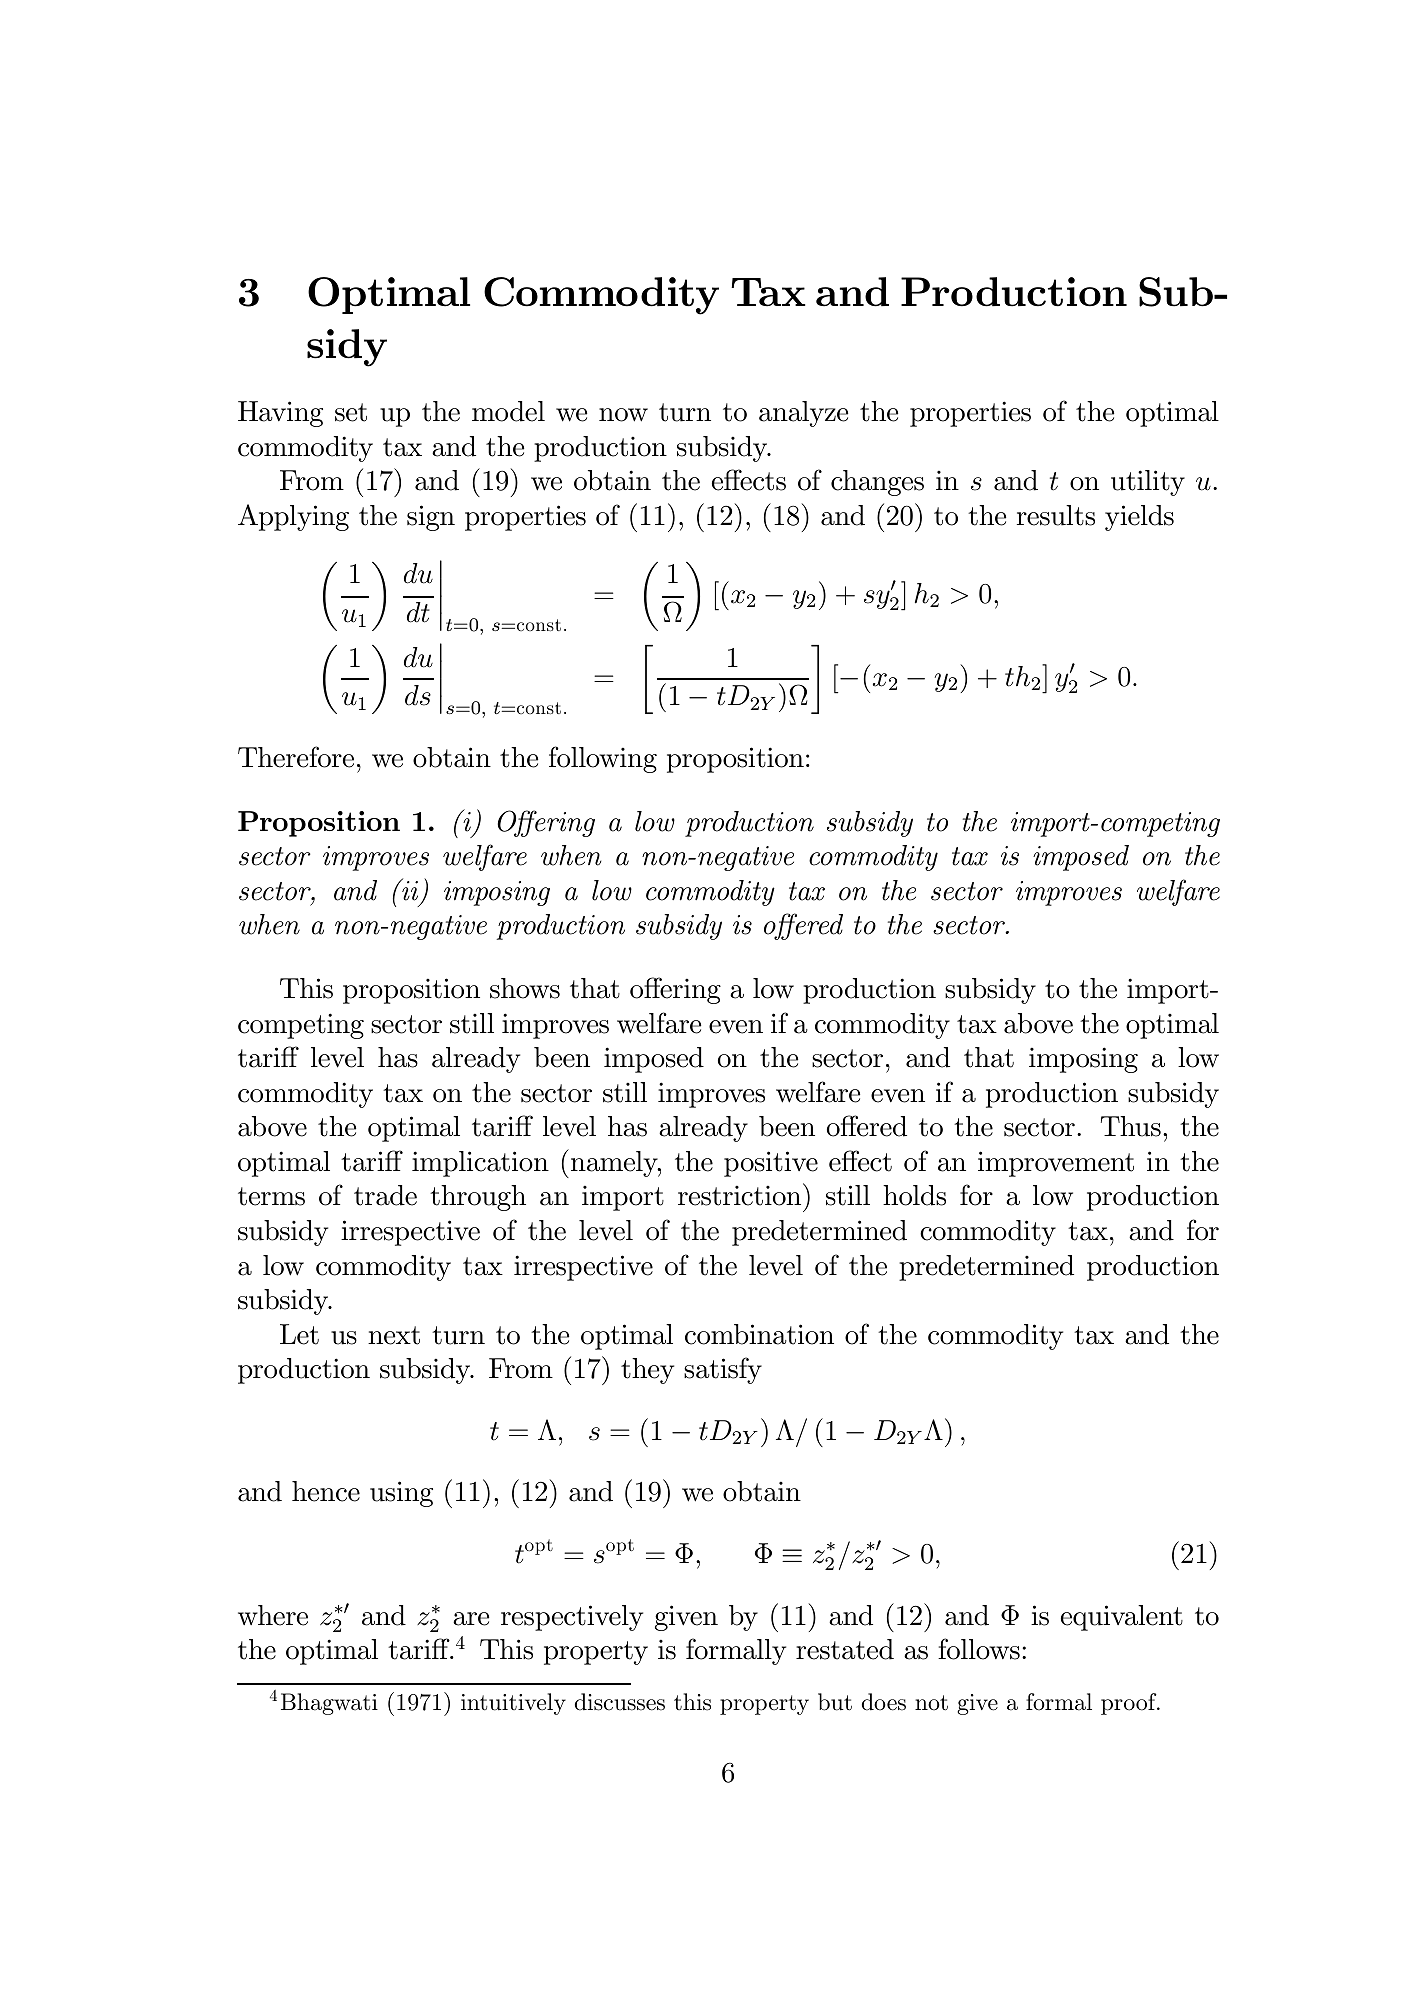 This page has height=2013, width=1423. I want to click on results, so click(1056, 515).
